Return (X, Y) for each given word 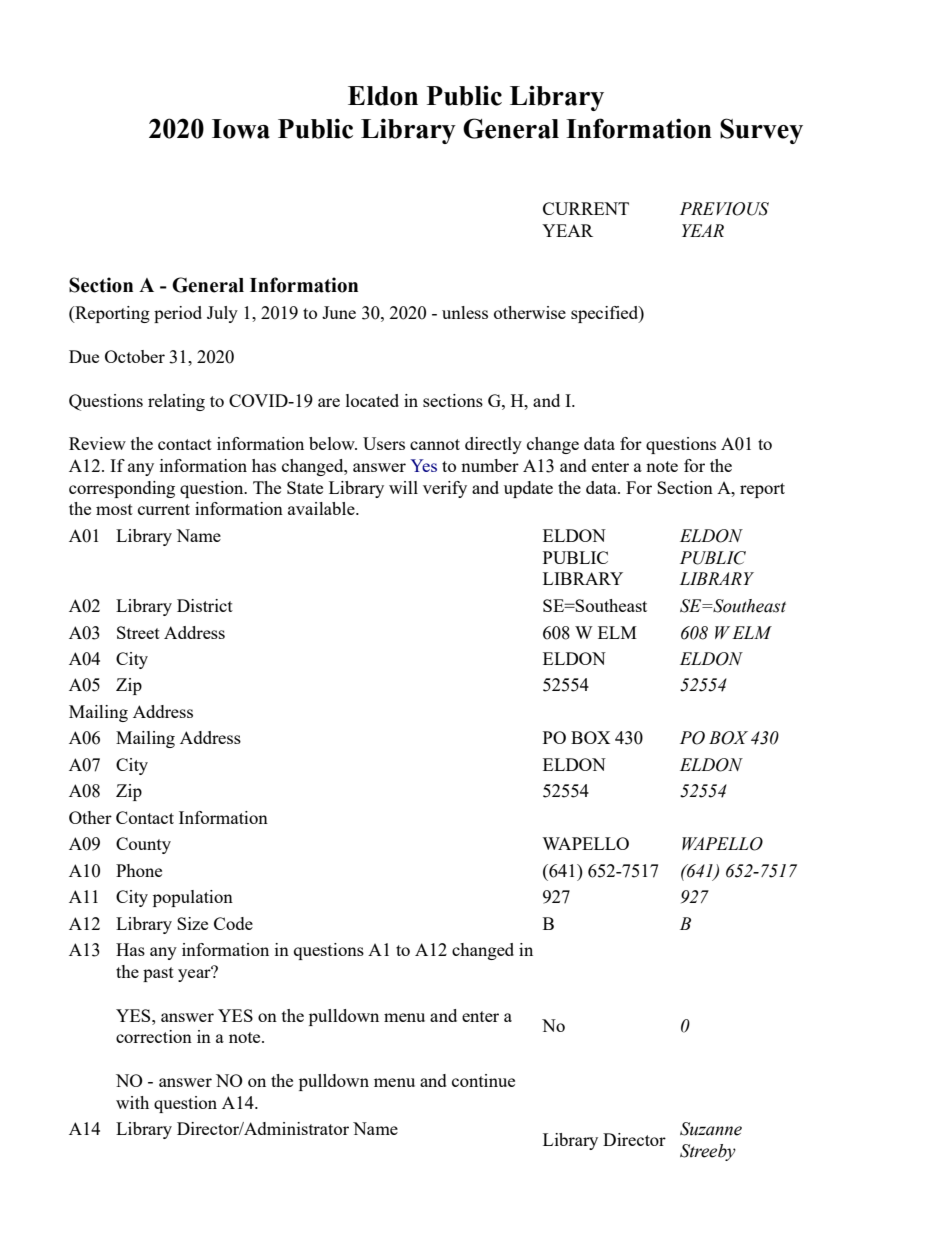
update (528, 489)
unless (465, 312)
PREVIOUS (724, 209)
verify (445, 489)
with (132, 1102)
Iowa (241, 129)
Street (138, 632)
